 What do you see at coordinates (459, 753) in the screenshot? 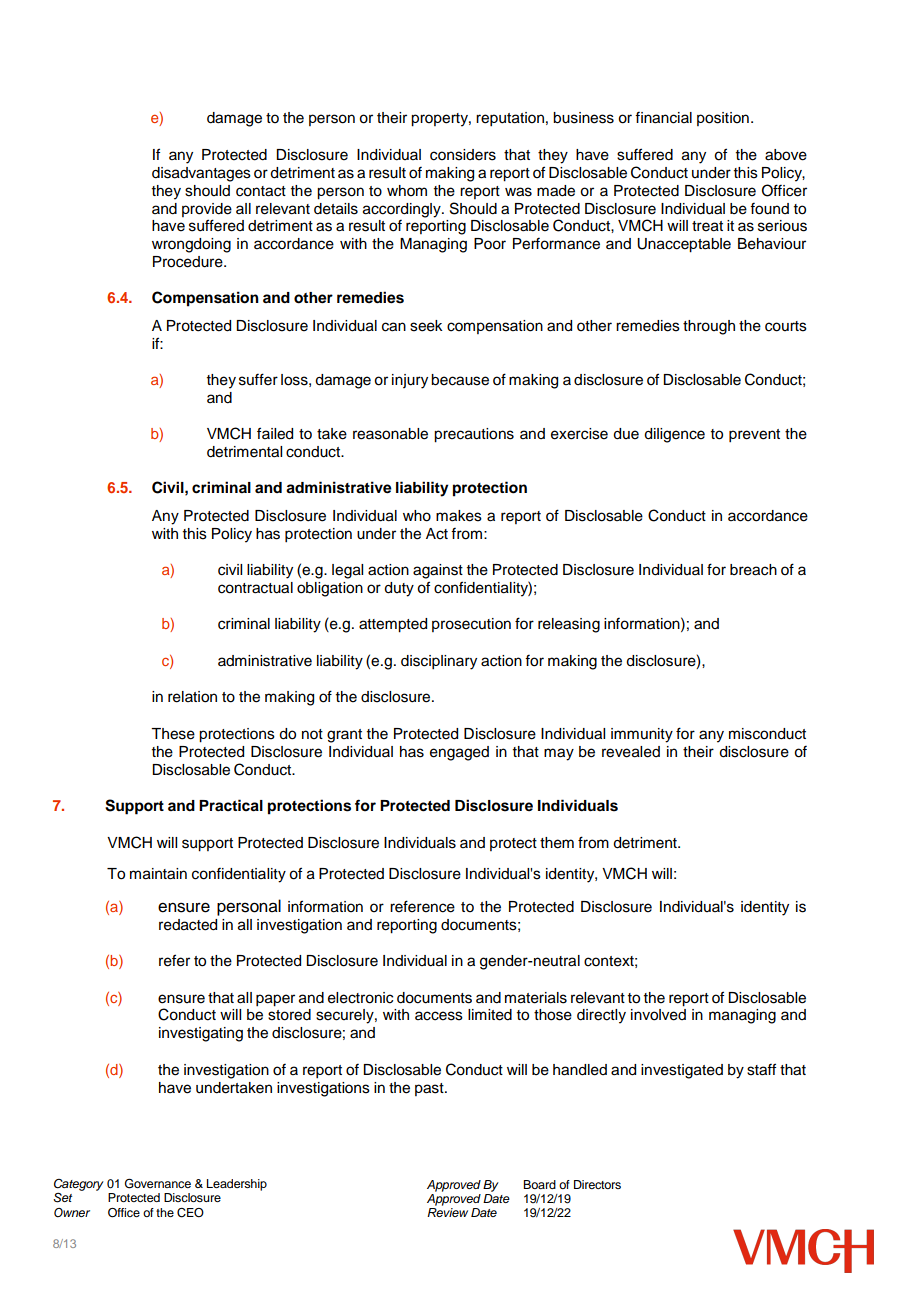
I see `engaged` at bounding box center [459, 753].
